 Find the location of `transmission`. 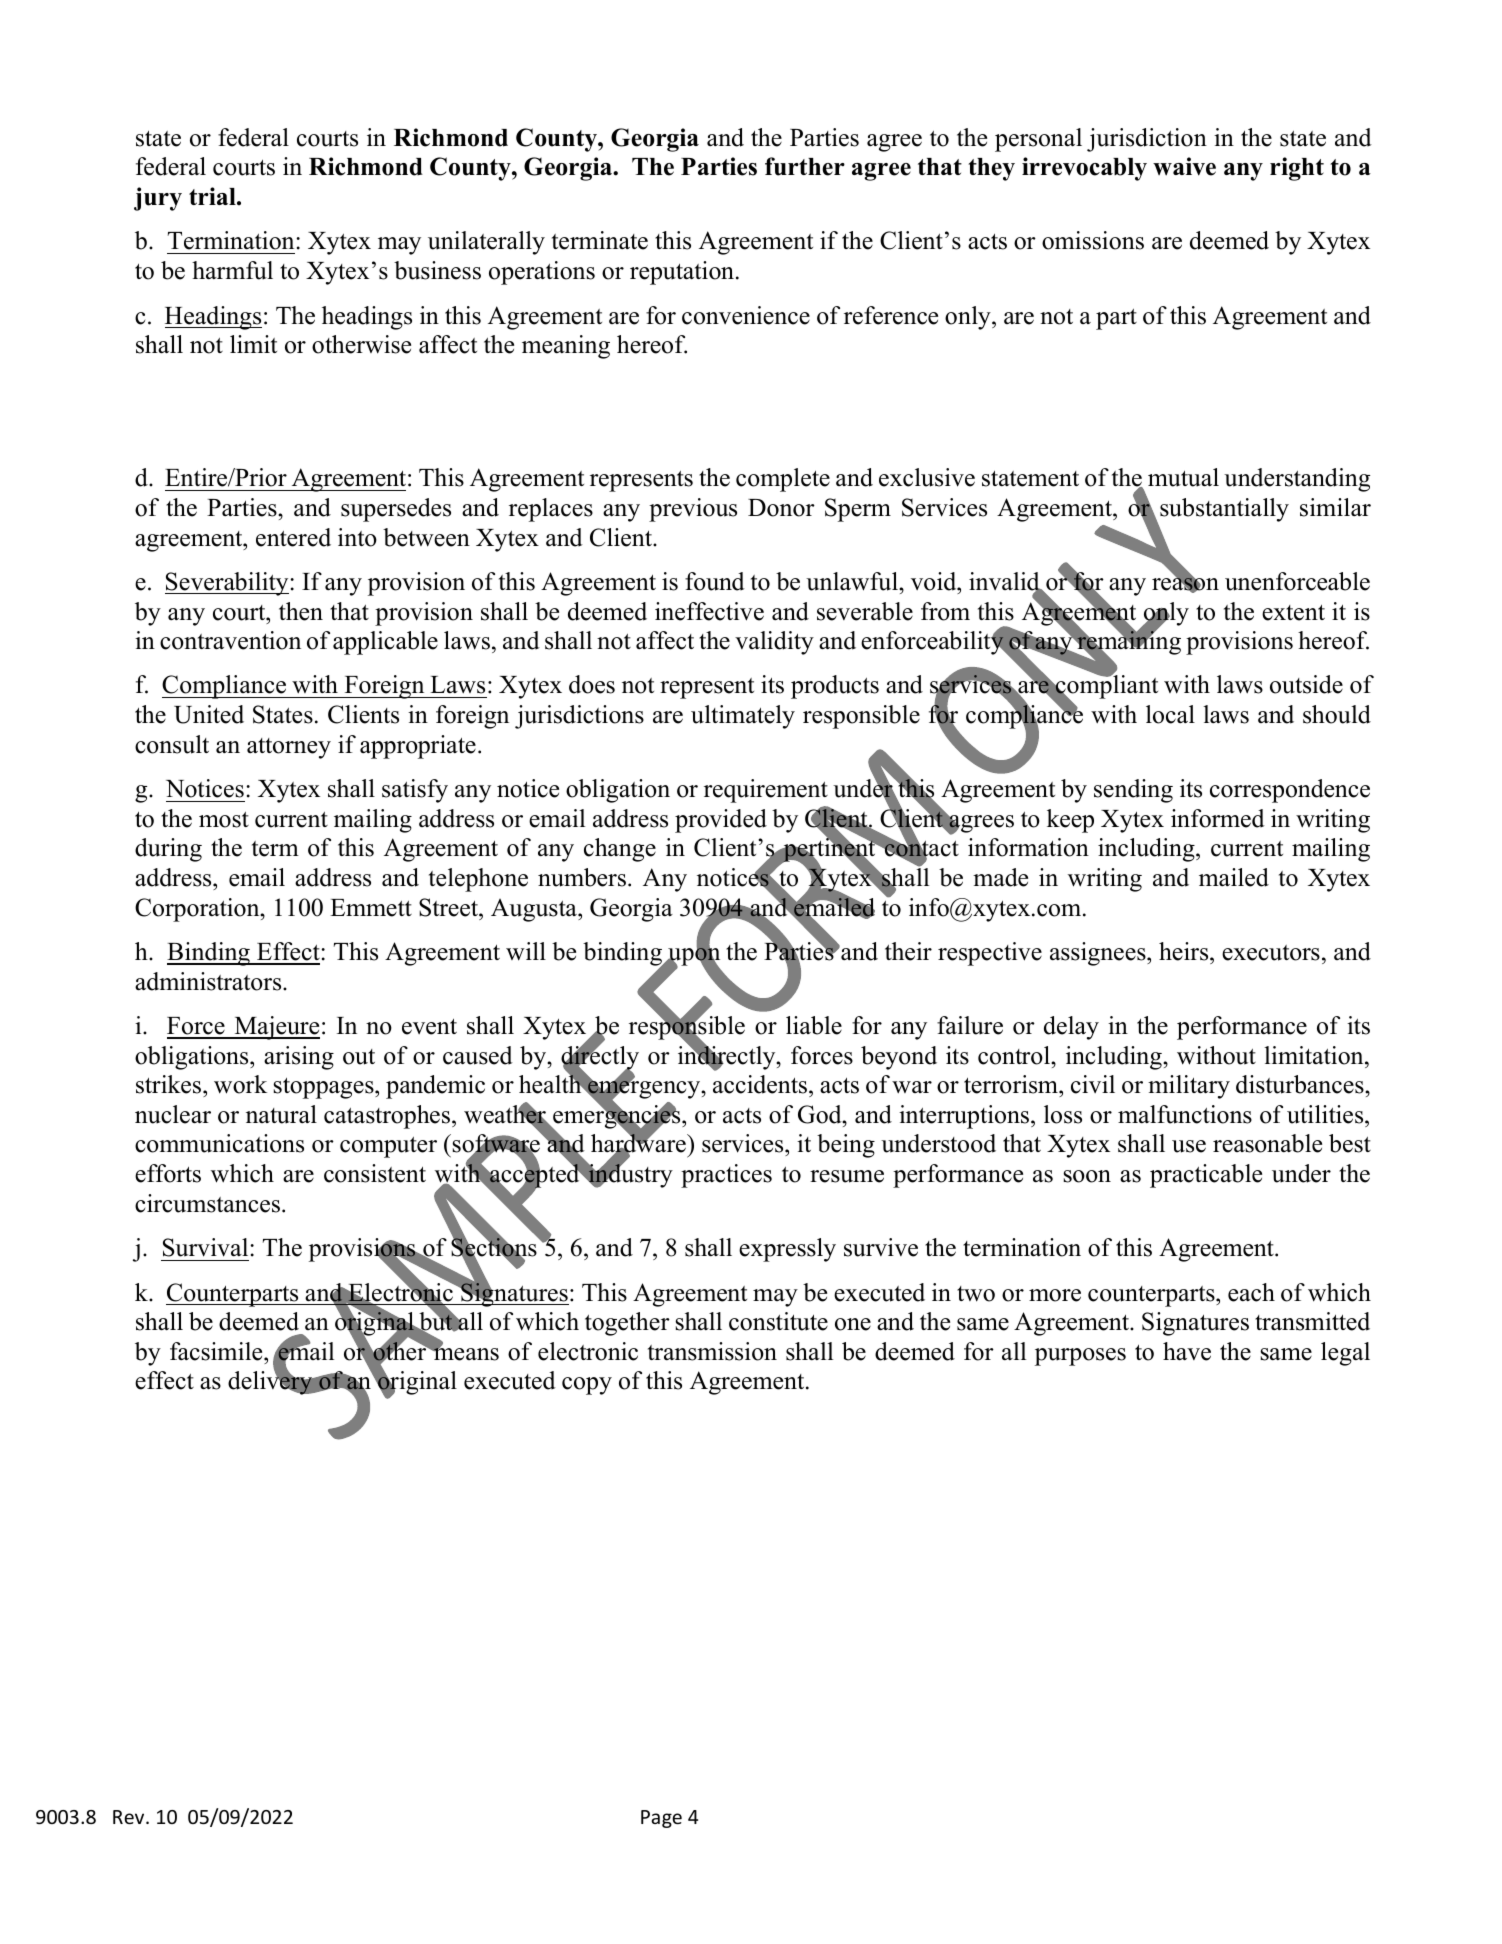

transmission is located at coordinates (712, 1351).
